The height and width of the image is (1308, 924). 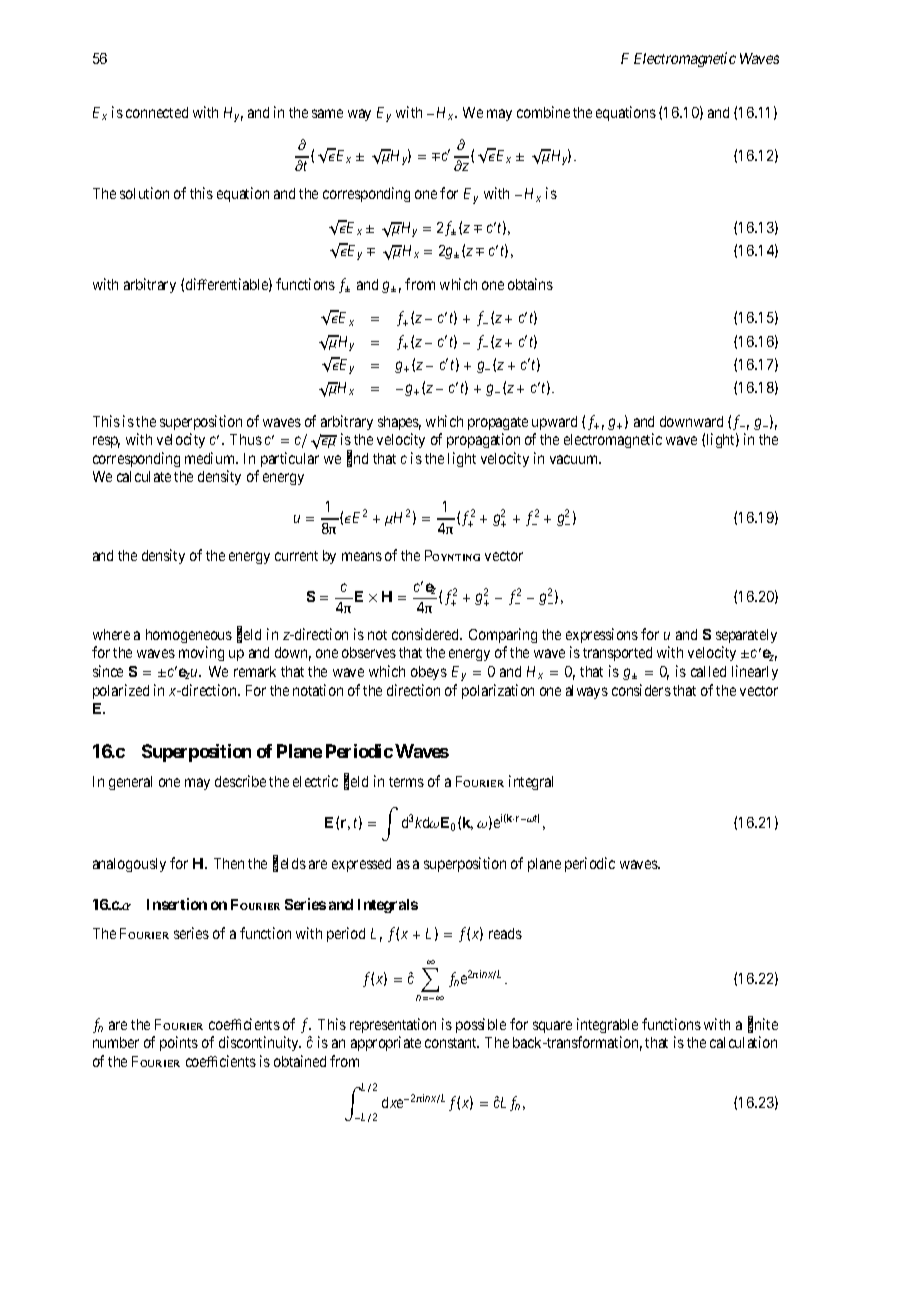 I want to click on shapes, so click(x=399, y=423).
